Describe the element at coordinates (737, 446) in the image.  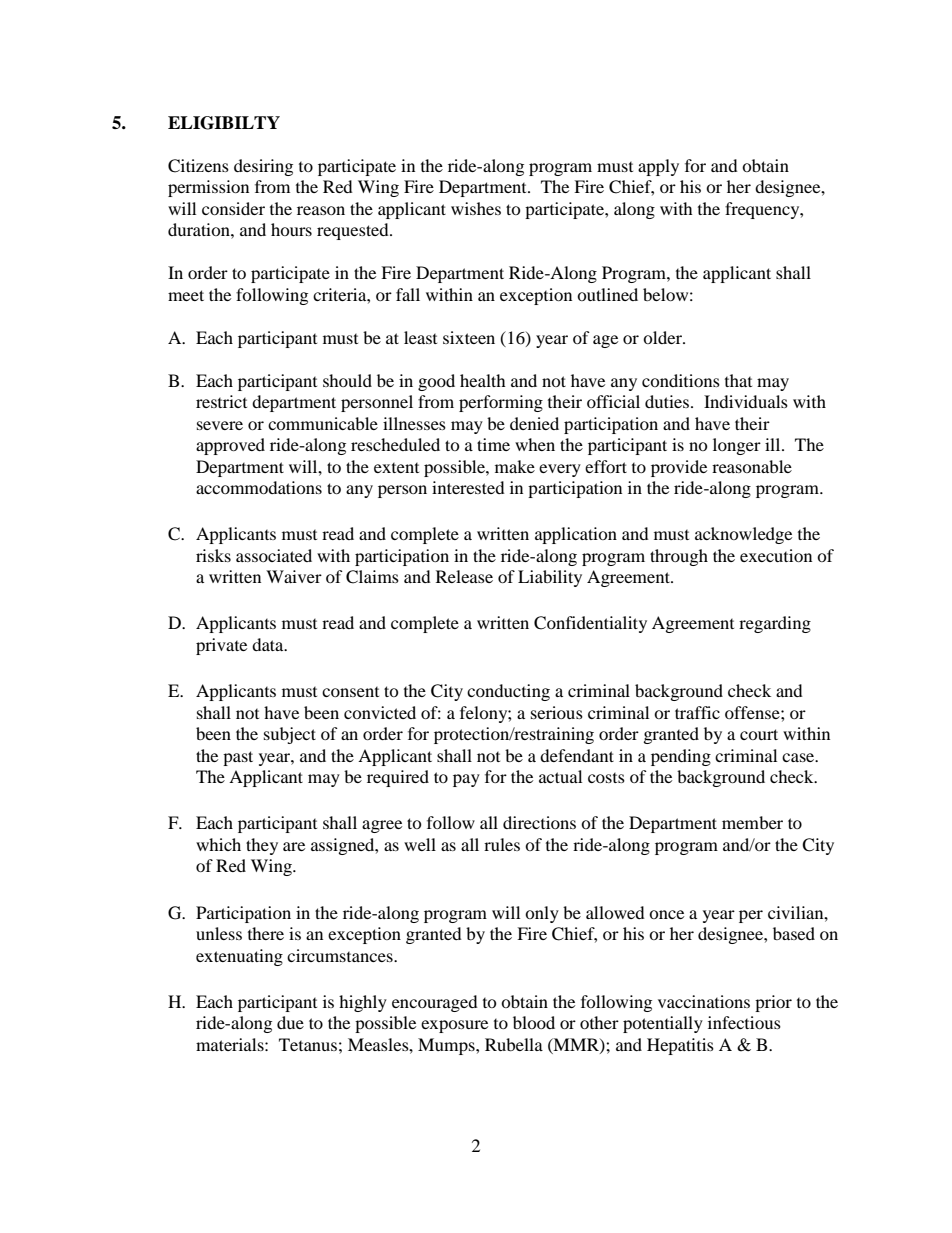
I see `longer` at that location.
